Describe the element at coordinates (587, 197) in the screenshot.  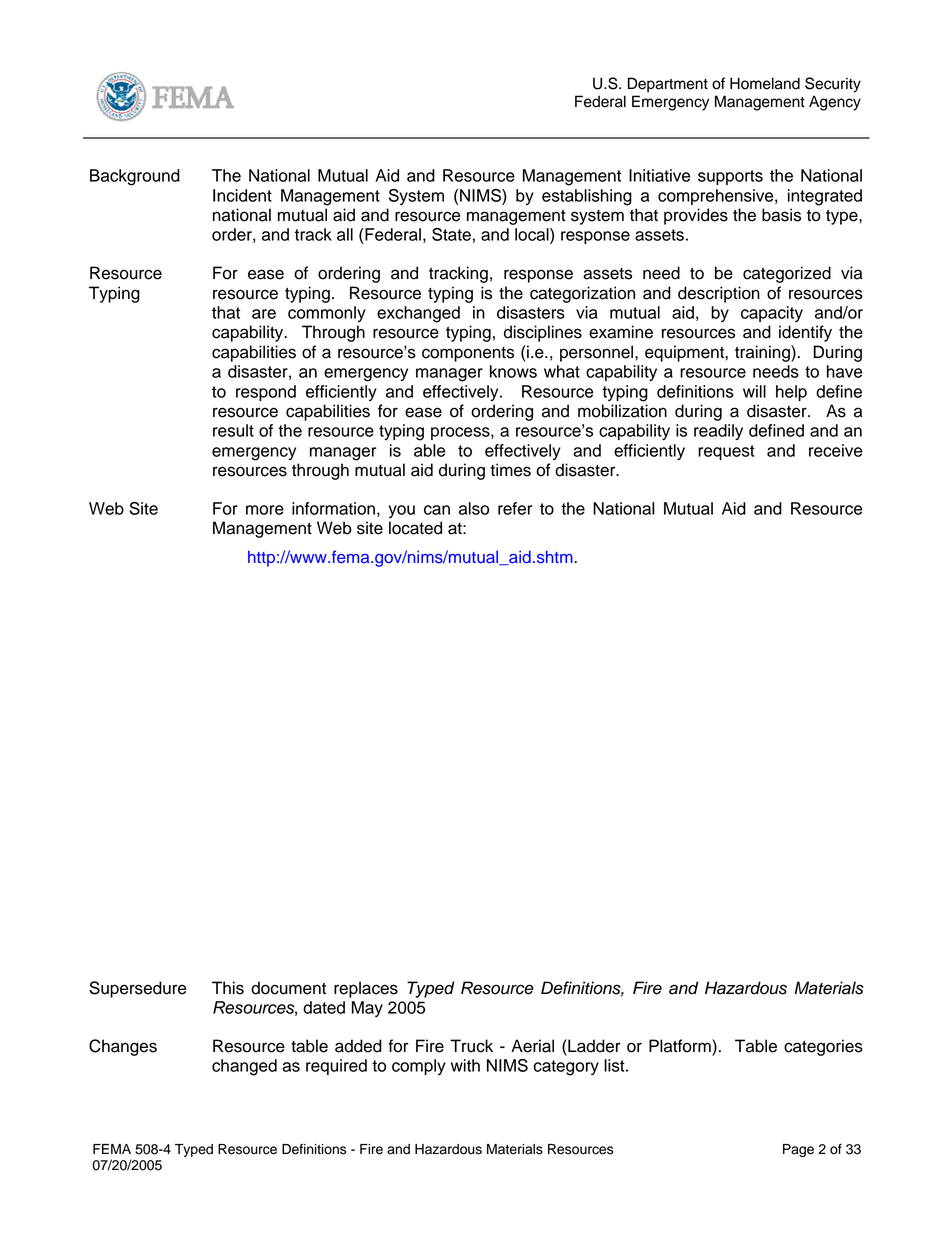
I see `establishing` at that location.
